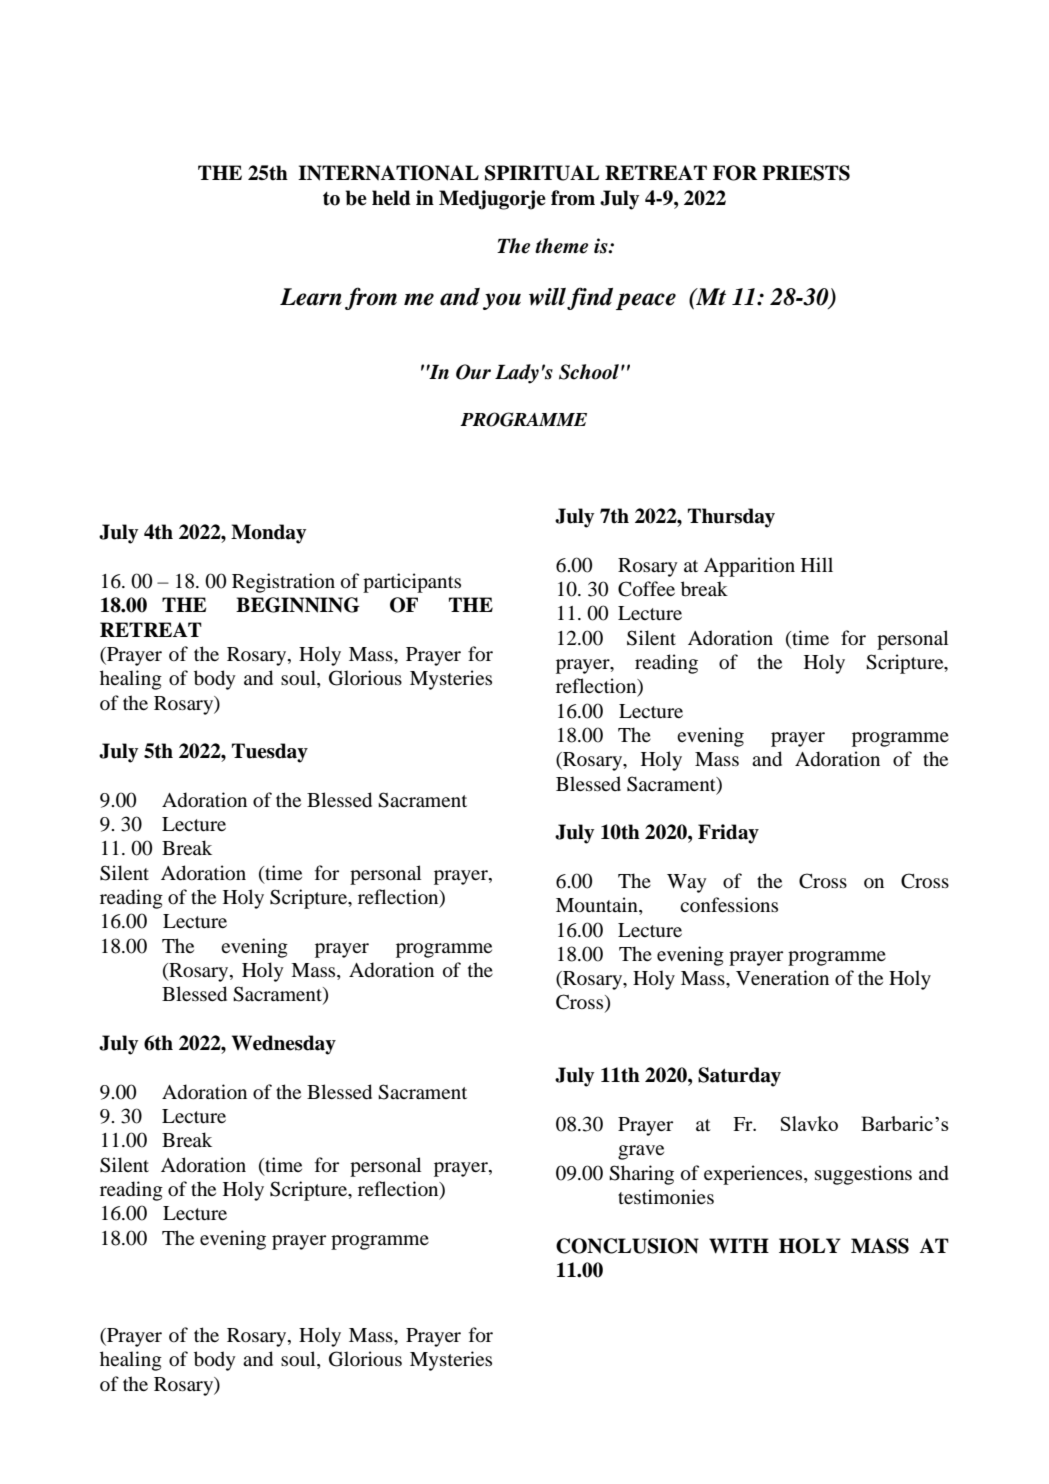 This screenshot has height=1484, width=1049. What do you see at coordinates (542, 173) in the screenshot?
I see `SPIRITUAL` at bounding box center [542, 173].
